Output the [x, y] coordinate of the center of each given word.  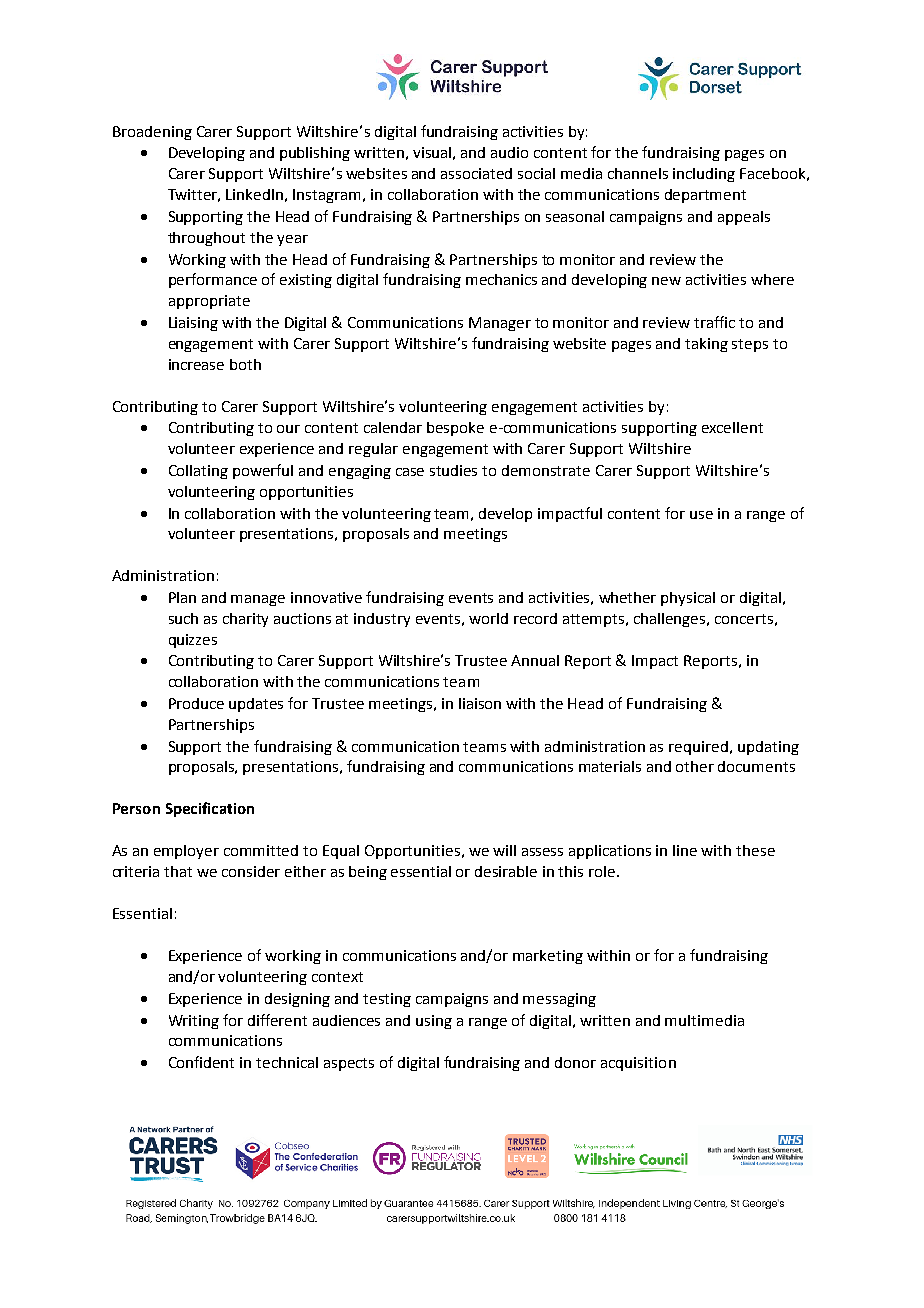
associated [476, 173]
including [704, 175]
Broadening [152, 133]
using [434, 1022]
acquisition [638, 1064]
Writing [194, 1022]
